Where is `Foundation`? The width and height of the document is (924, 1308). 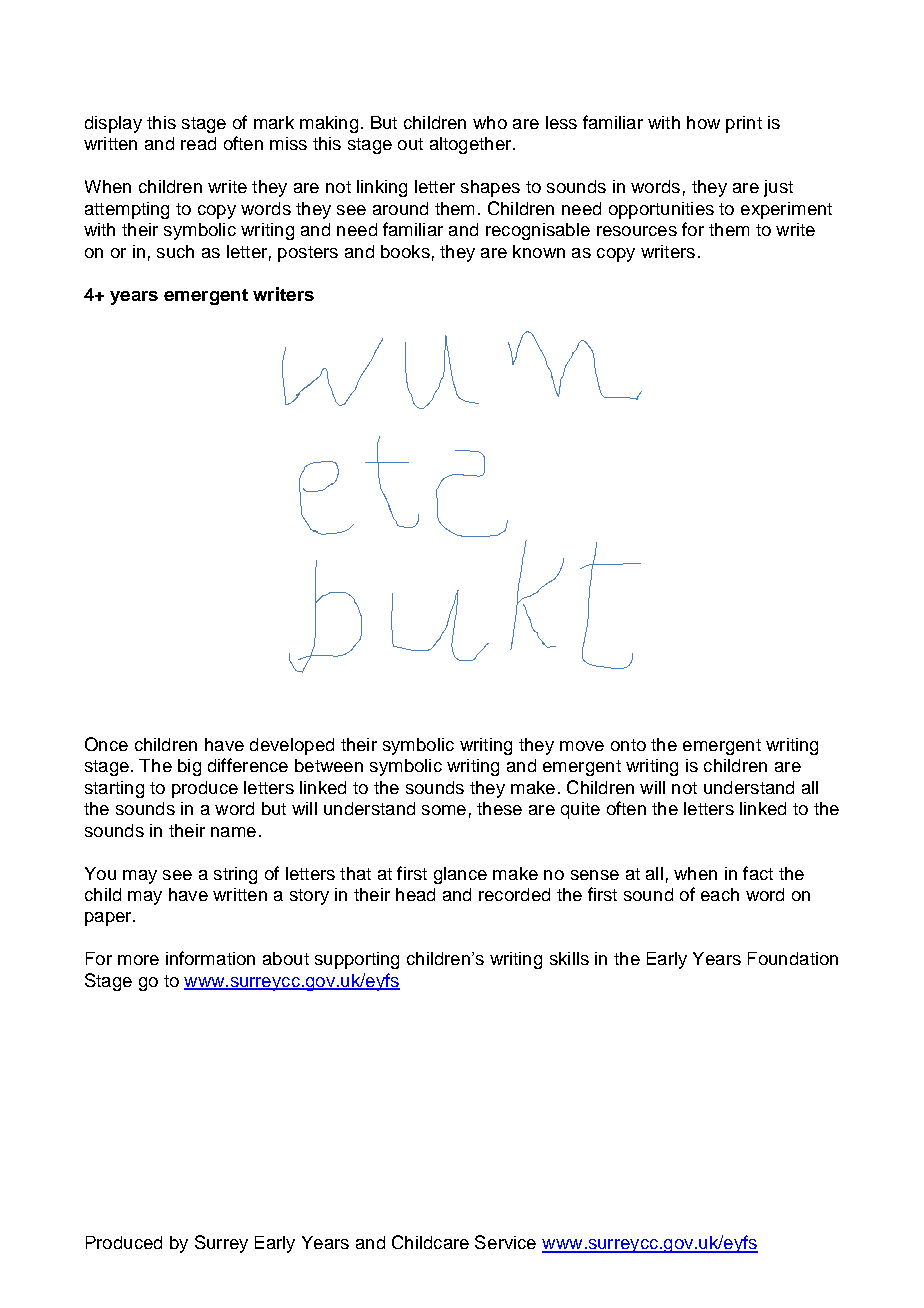
Foundation is located at coordinates (793, 958).
